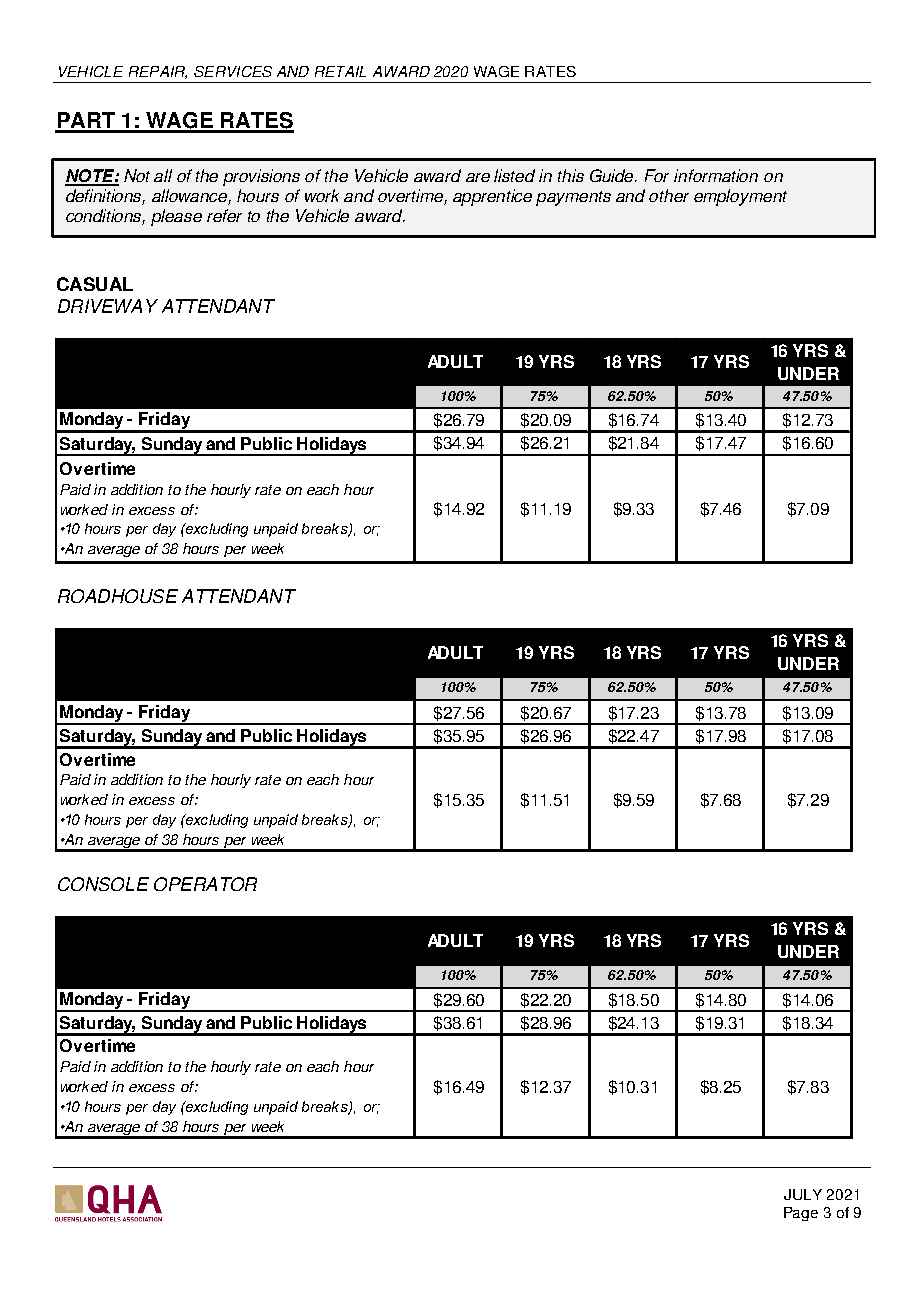  Describe the element at coordinates (716, 175) in the screenshot. I see `information` at that location.
